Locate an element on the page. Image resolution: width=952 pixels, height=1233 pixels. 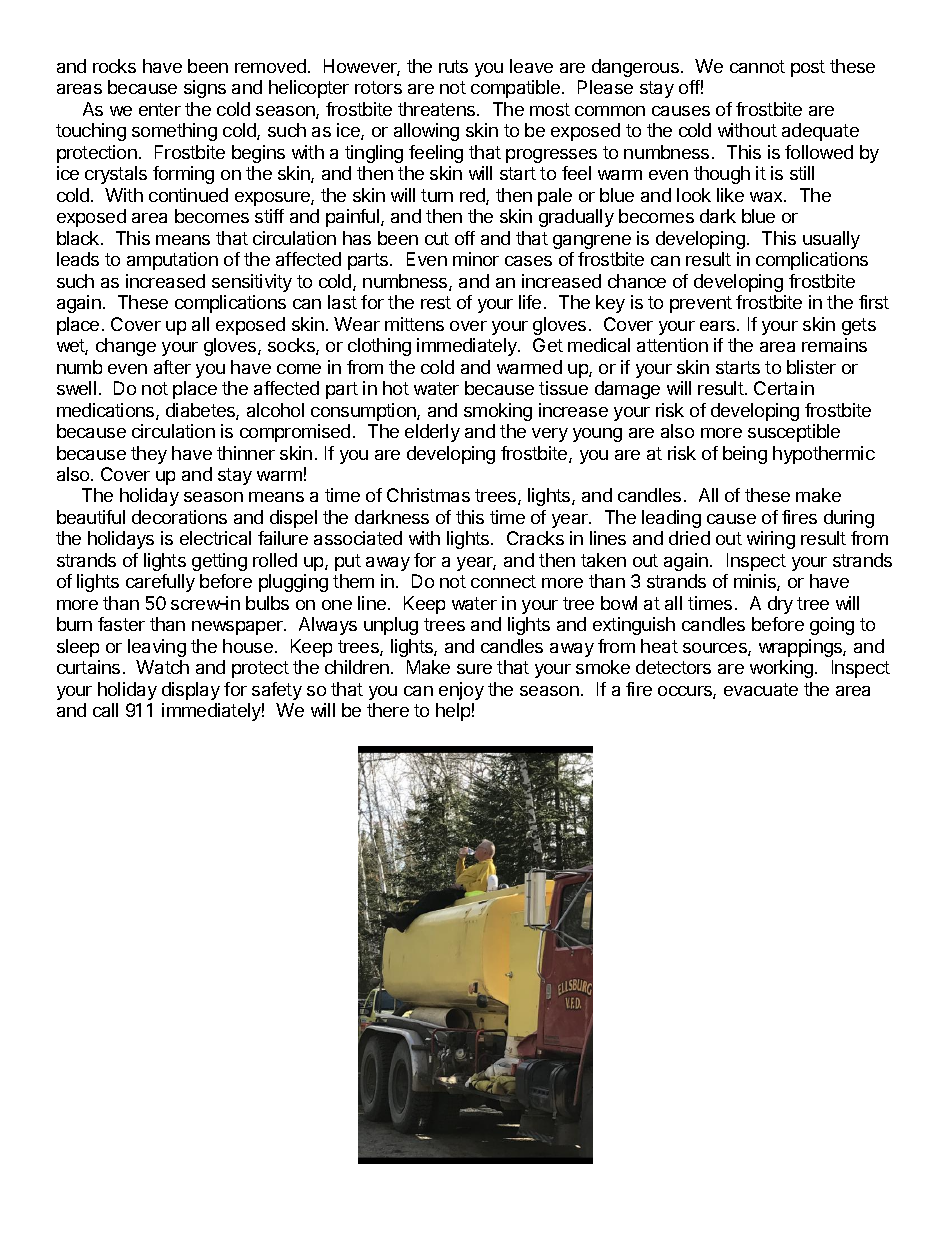
elderly is located at coordinates (432, 433).
